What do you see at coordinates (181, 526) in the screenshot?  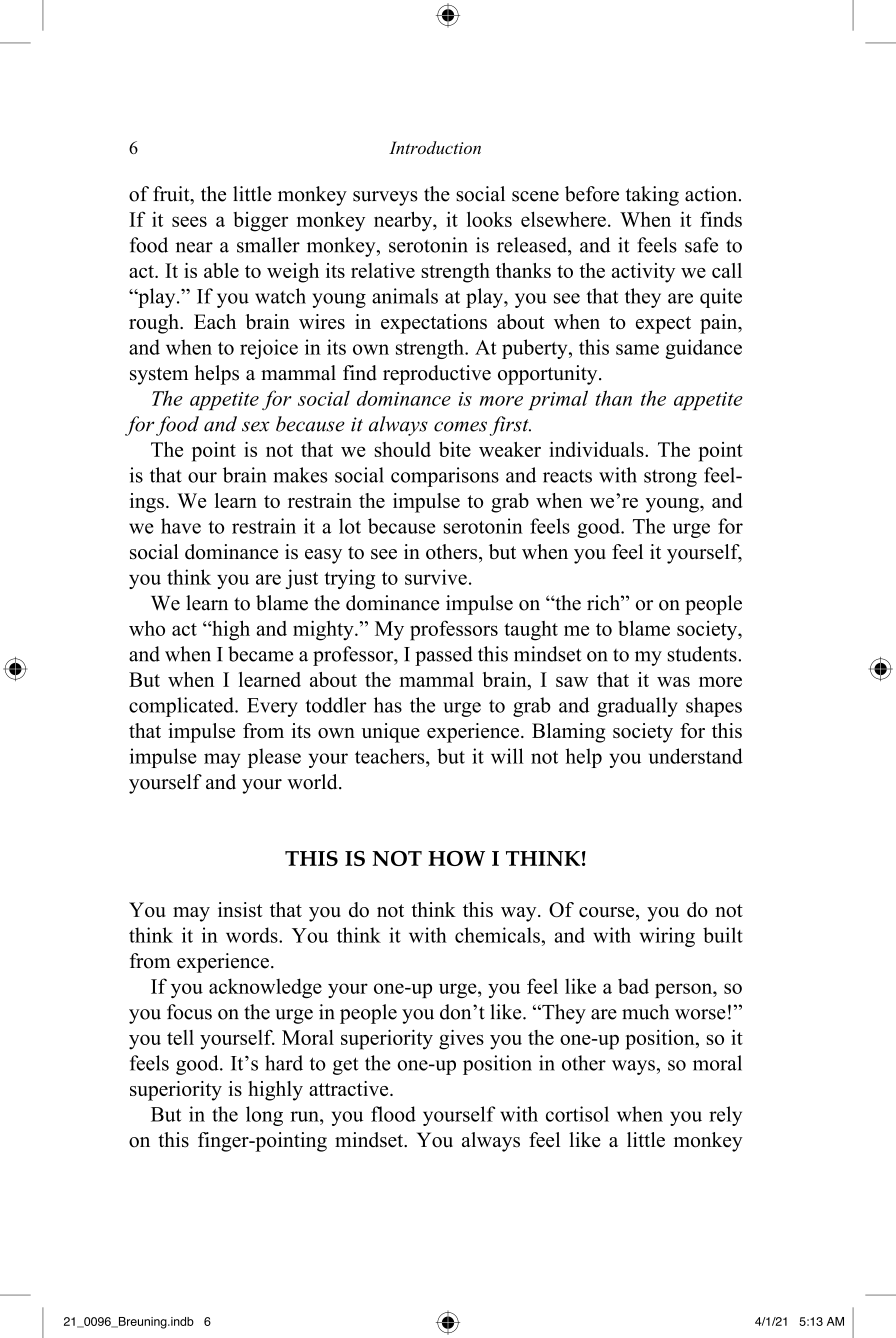 I see `have` at bounding box center [181, 526].
